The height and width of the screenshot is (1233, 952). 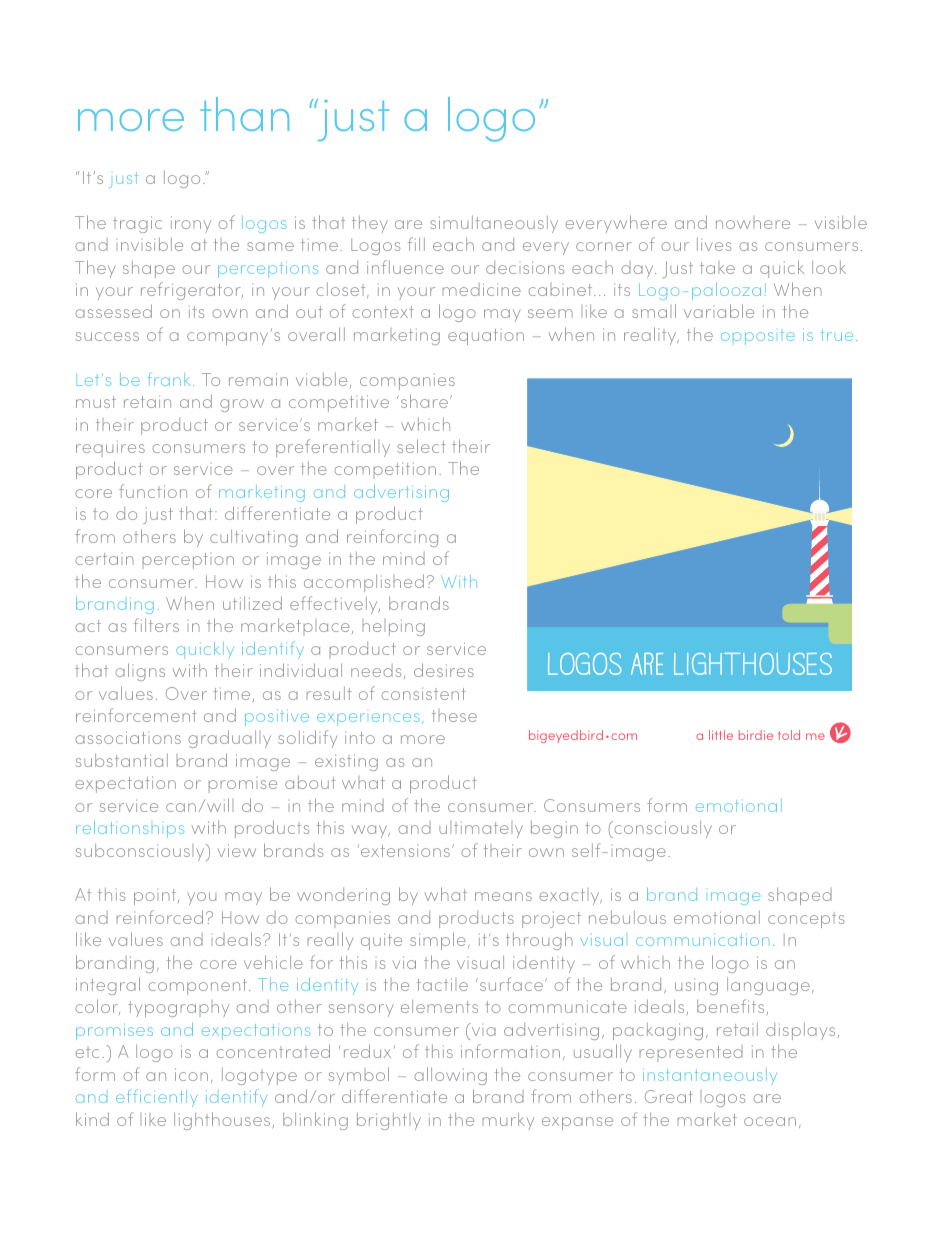 I want to click on efficiently, so click(x=157, y=1098).
